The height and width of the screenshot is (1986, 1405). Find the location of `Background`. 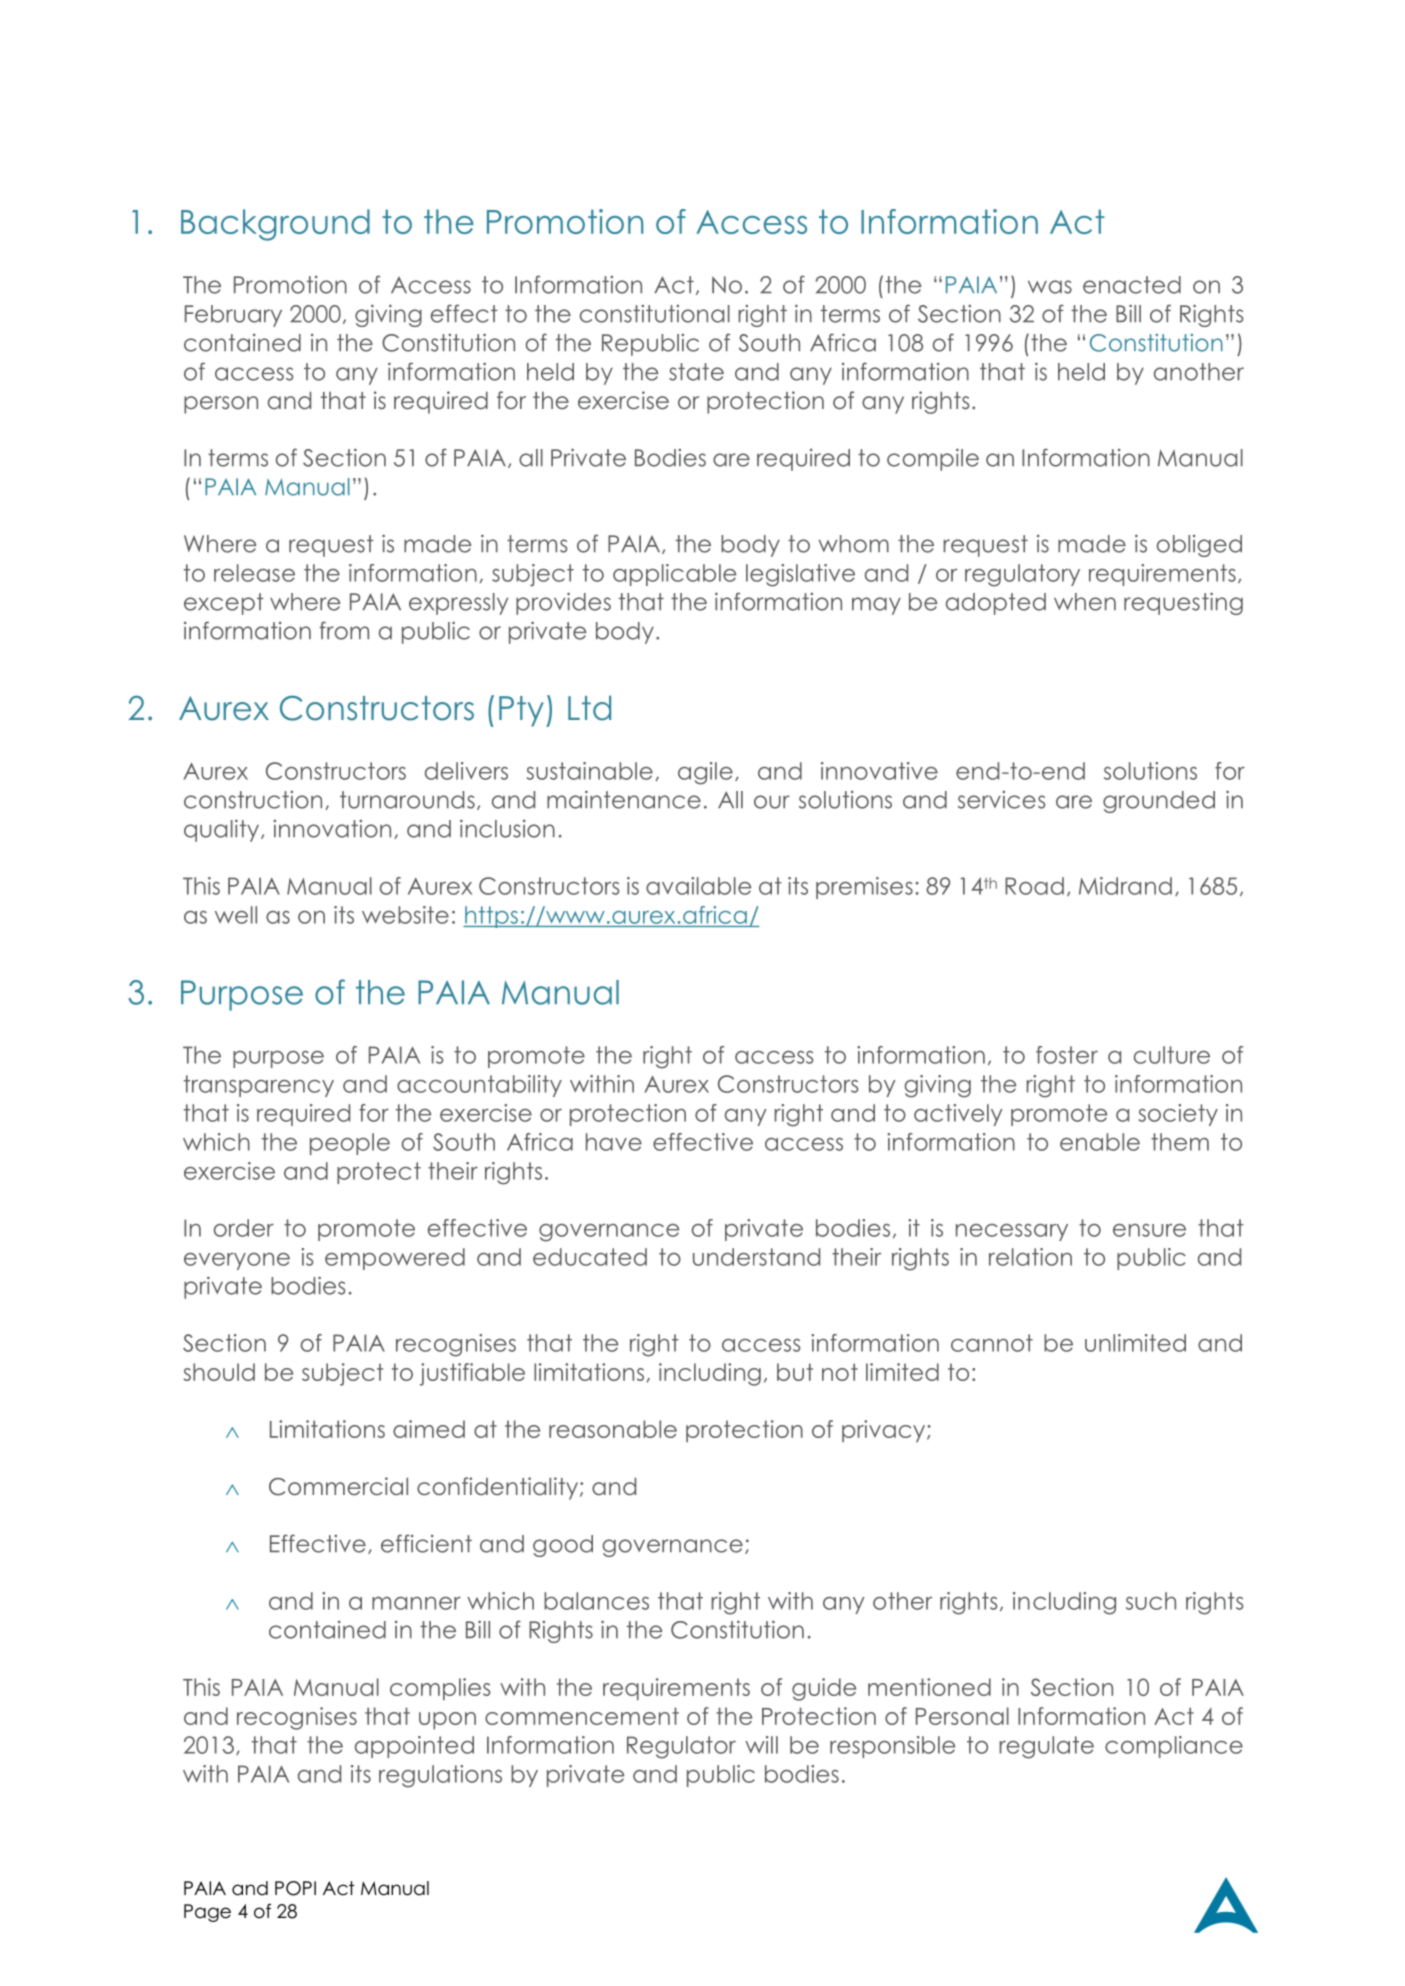

Background is located at coordinates (275, 225).
